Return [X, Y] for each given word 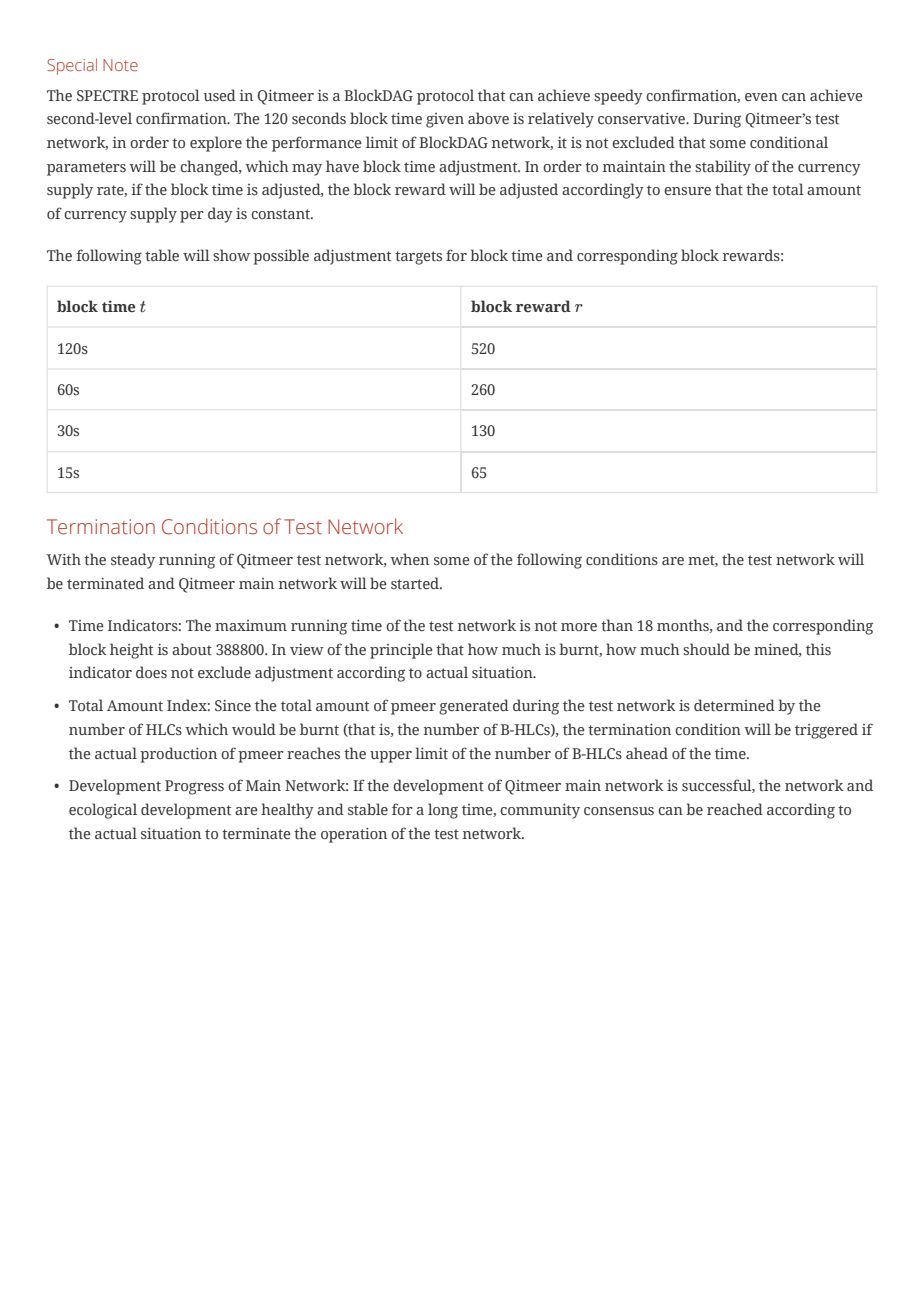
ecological [103, 811]
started [416, 583]
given [445, 120]
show [231, 255]
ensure [687, 191]
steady [133, 561]
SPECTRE [107, 95]
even [761, 97]
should [706, 649]
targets [418, 258]
